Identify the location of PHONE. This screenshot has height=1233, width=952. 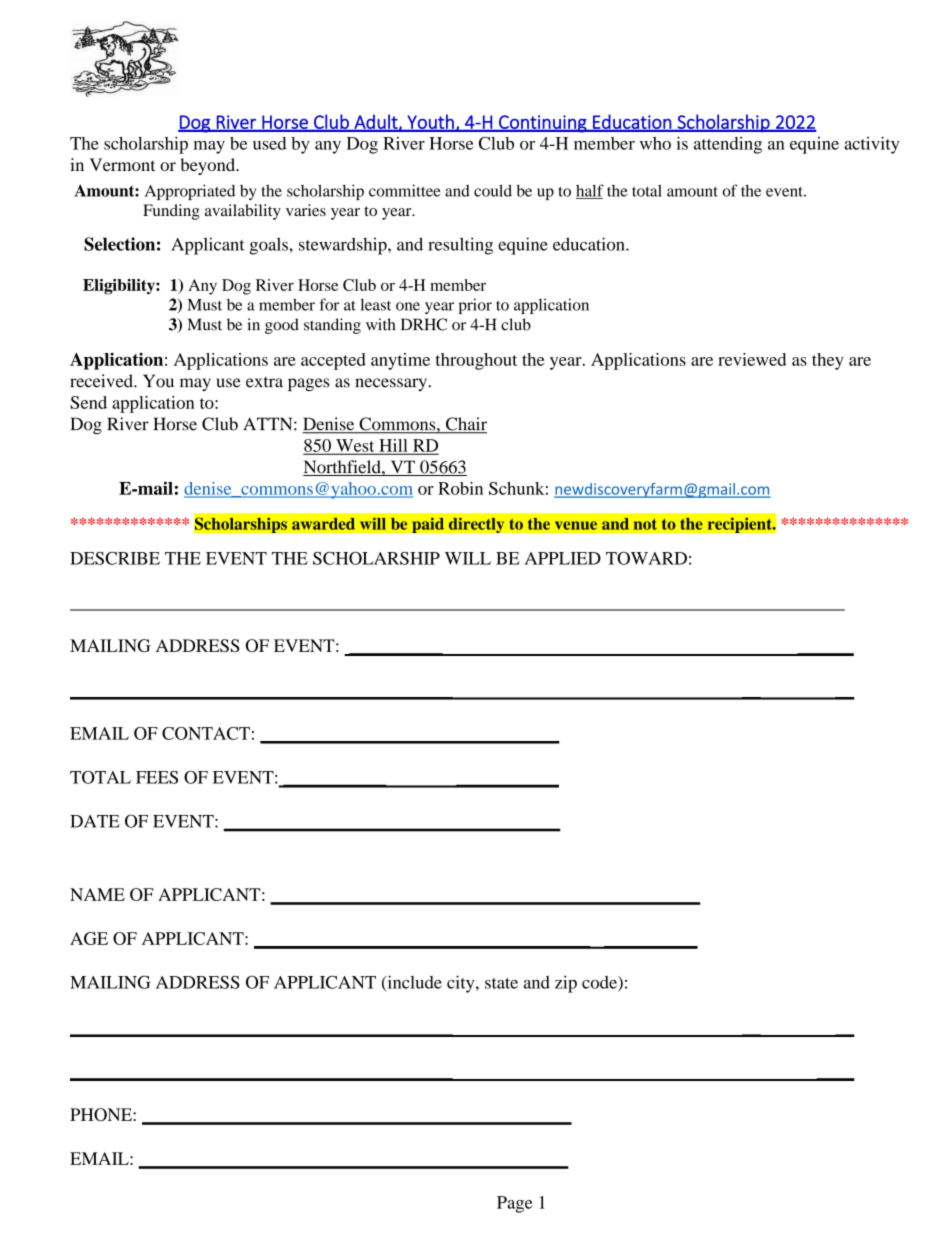
(102, 1114).
